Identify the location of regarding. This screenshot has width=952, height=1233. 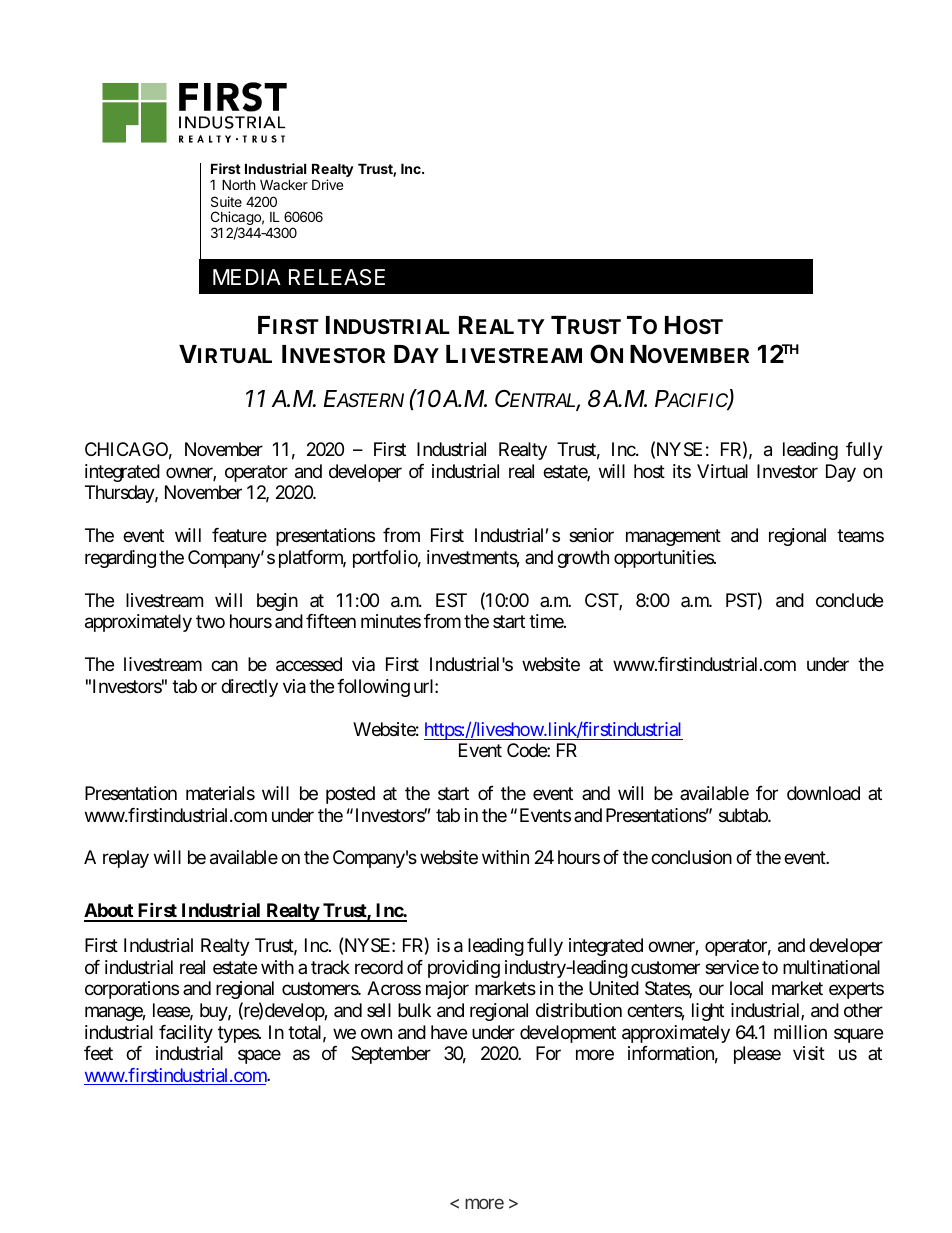
(120, 559).
